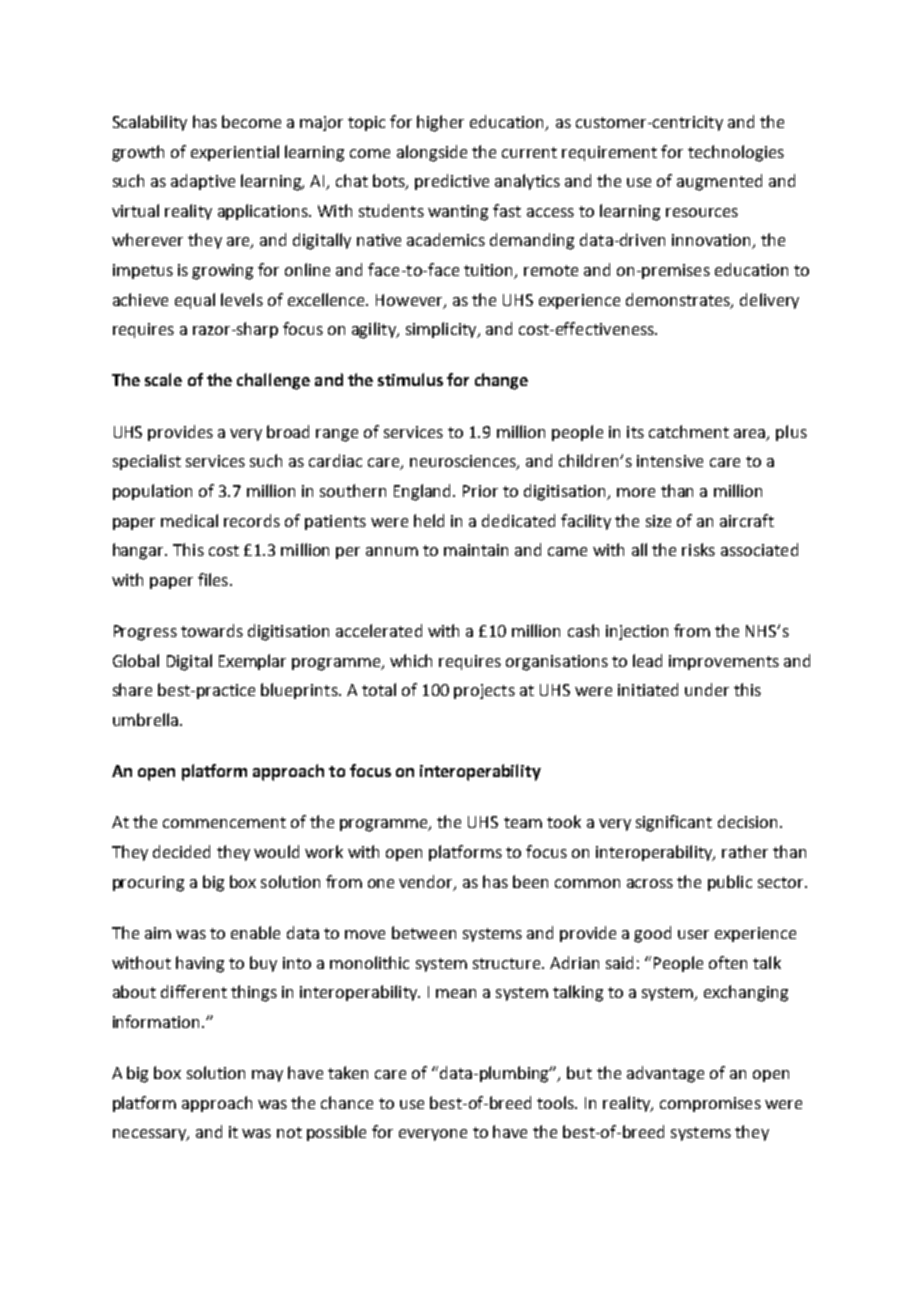 The height and width of the page is (1308, 924). What do you see at coordinates (411, 660) in the page?
I see `which` at bounding box center [411, 660].
